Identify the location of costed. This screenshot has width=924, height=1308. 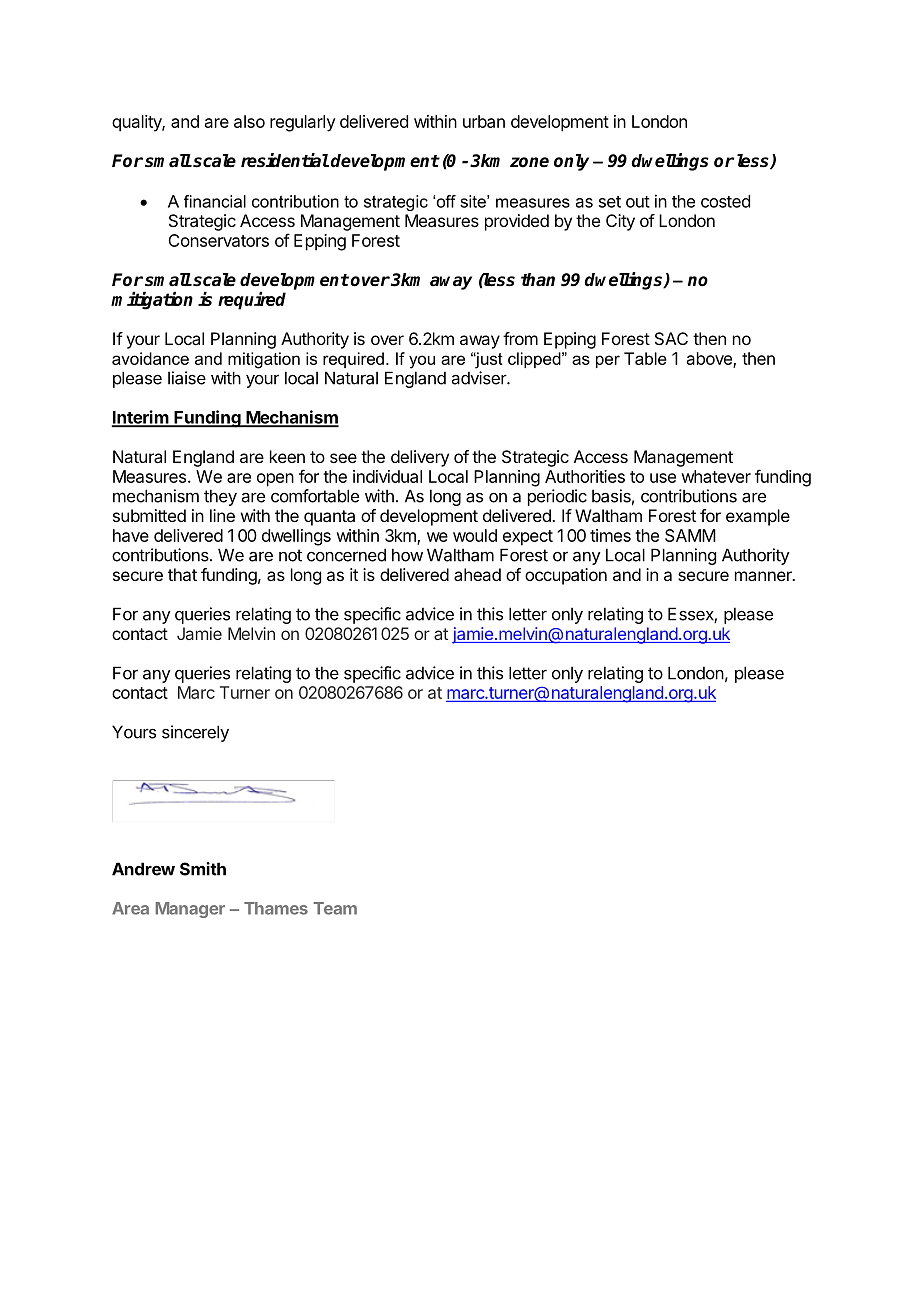
(725, 201).
